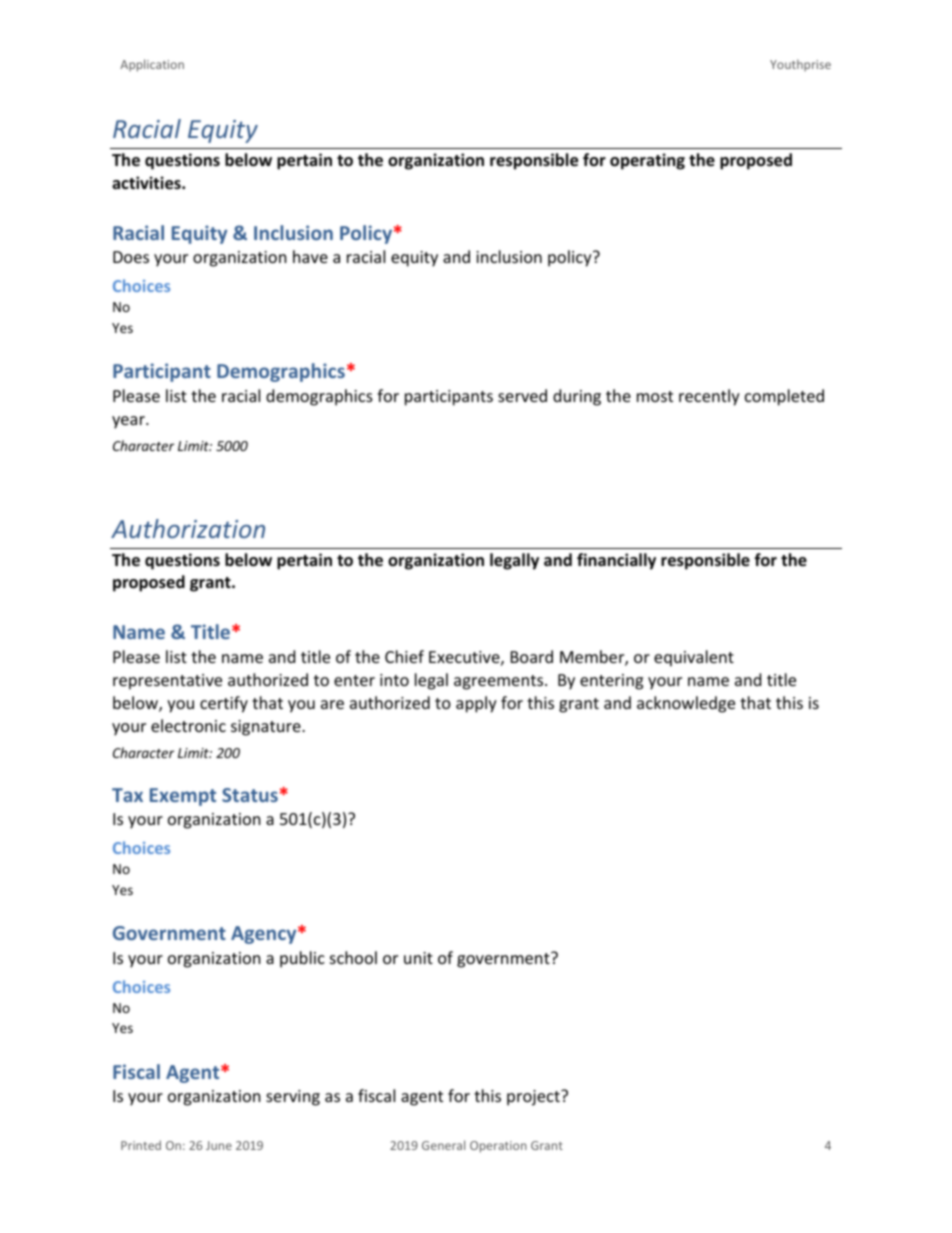  Describe the element at coordinates (686, 704) in the page. I see `acknowledge` at that location.
